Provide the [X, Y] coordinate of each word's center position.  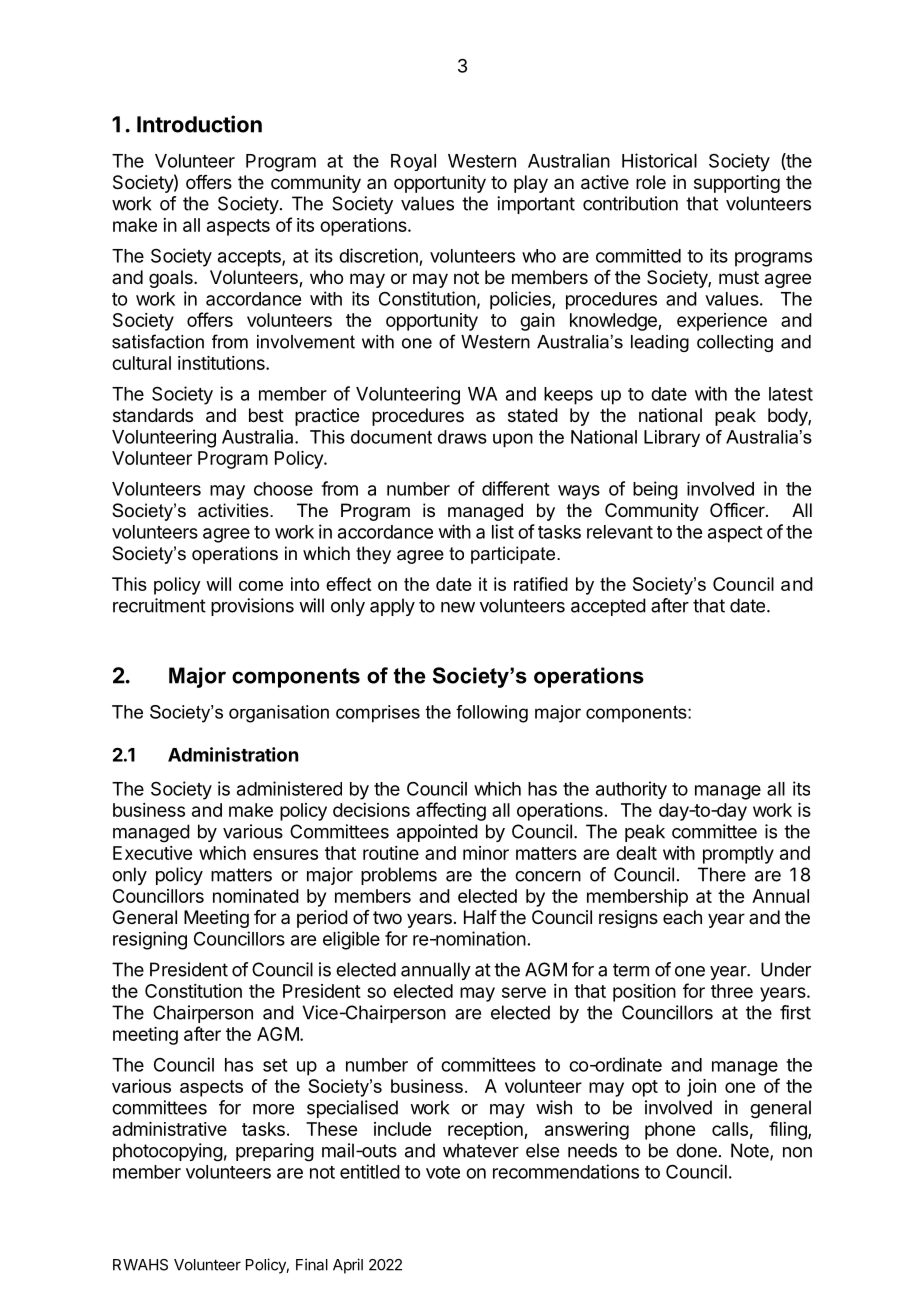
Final [312, 1264]
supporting [737, 184]
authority [631, 790]
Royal [413, 162]
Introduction [199, 124]
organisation [279, 714]
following [492, 714]
